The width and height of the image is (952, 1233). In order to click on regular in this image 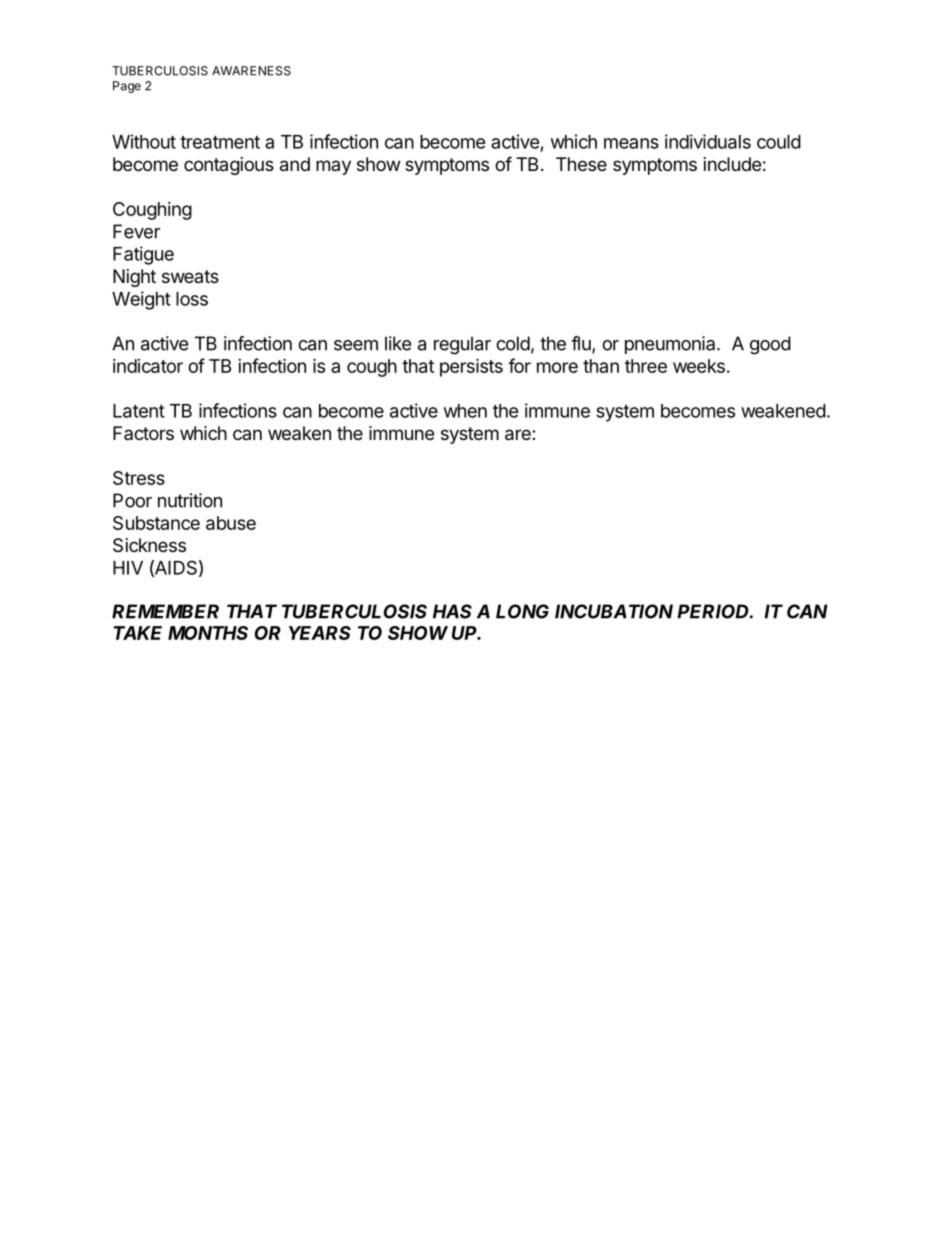, I will do `click(462, 345)`.
